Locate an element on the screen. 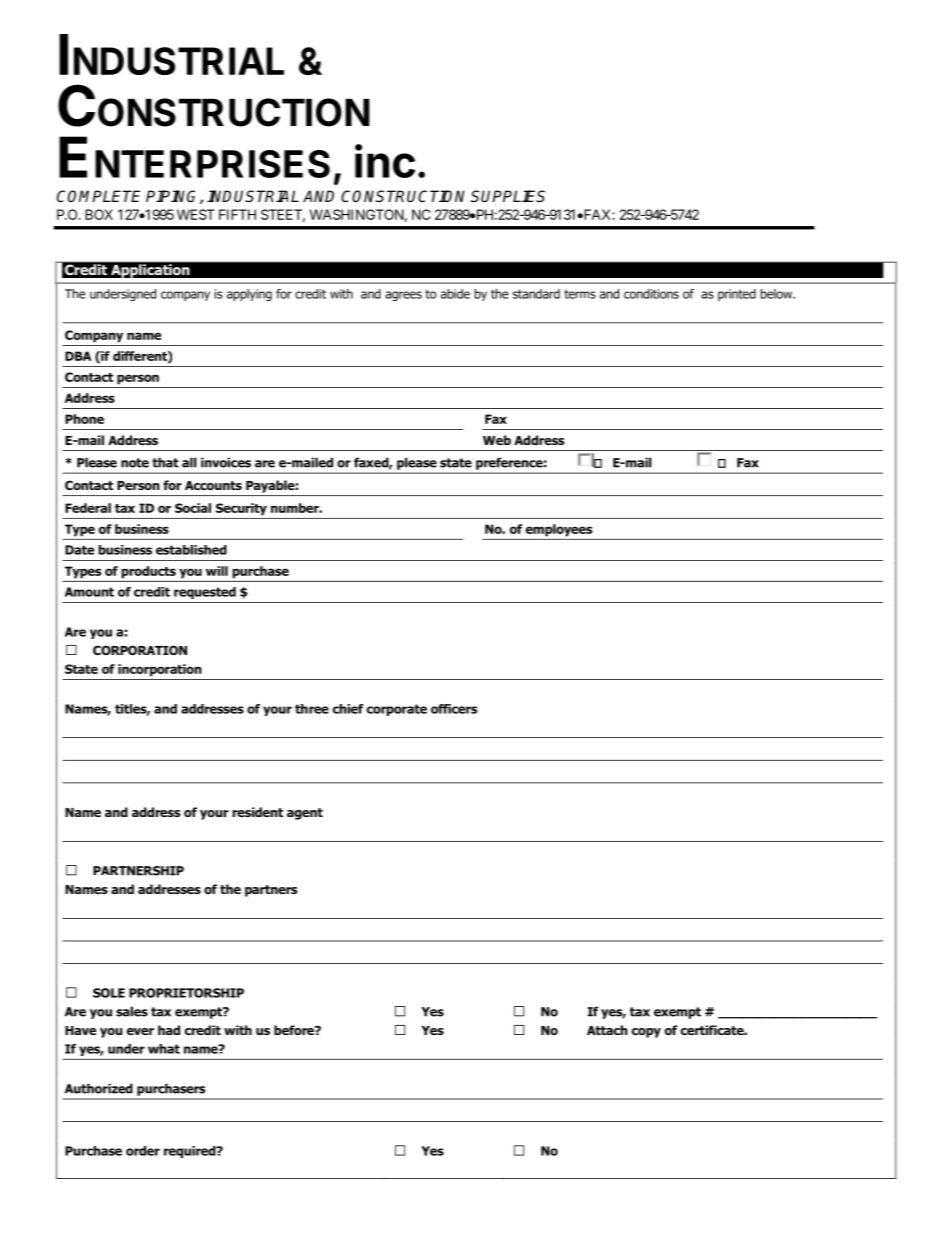 The width and height of the screenshot is (952, 1233). order is located at coordinates (143, 1151).
